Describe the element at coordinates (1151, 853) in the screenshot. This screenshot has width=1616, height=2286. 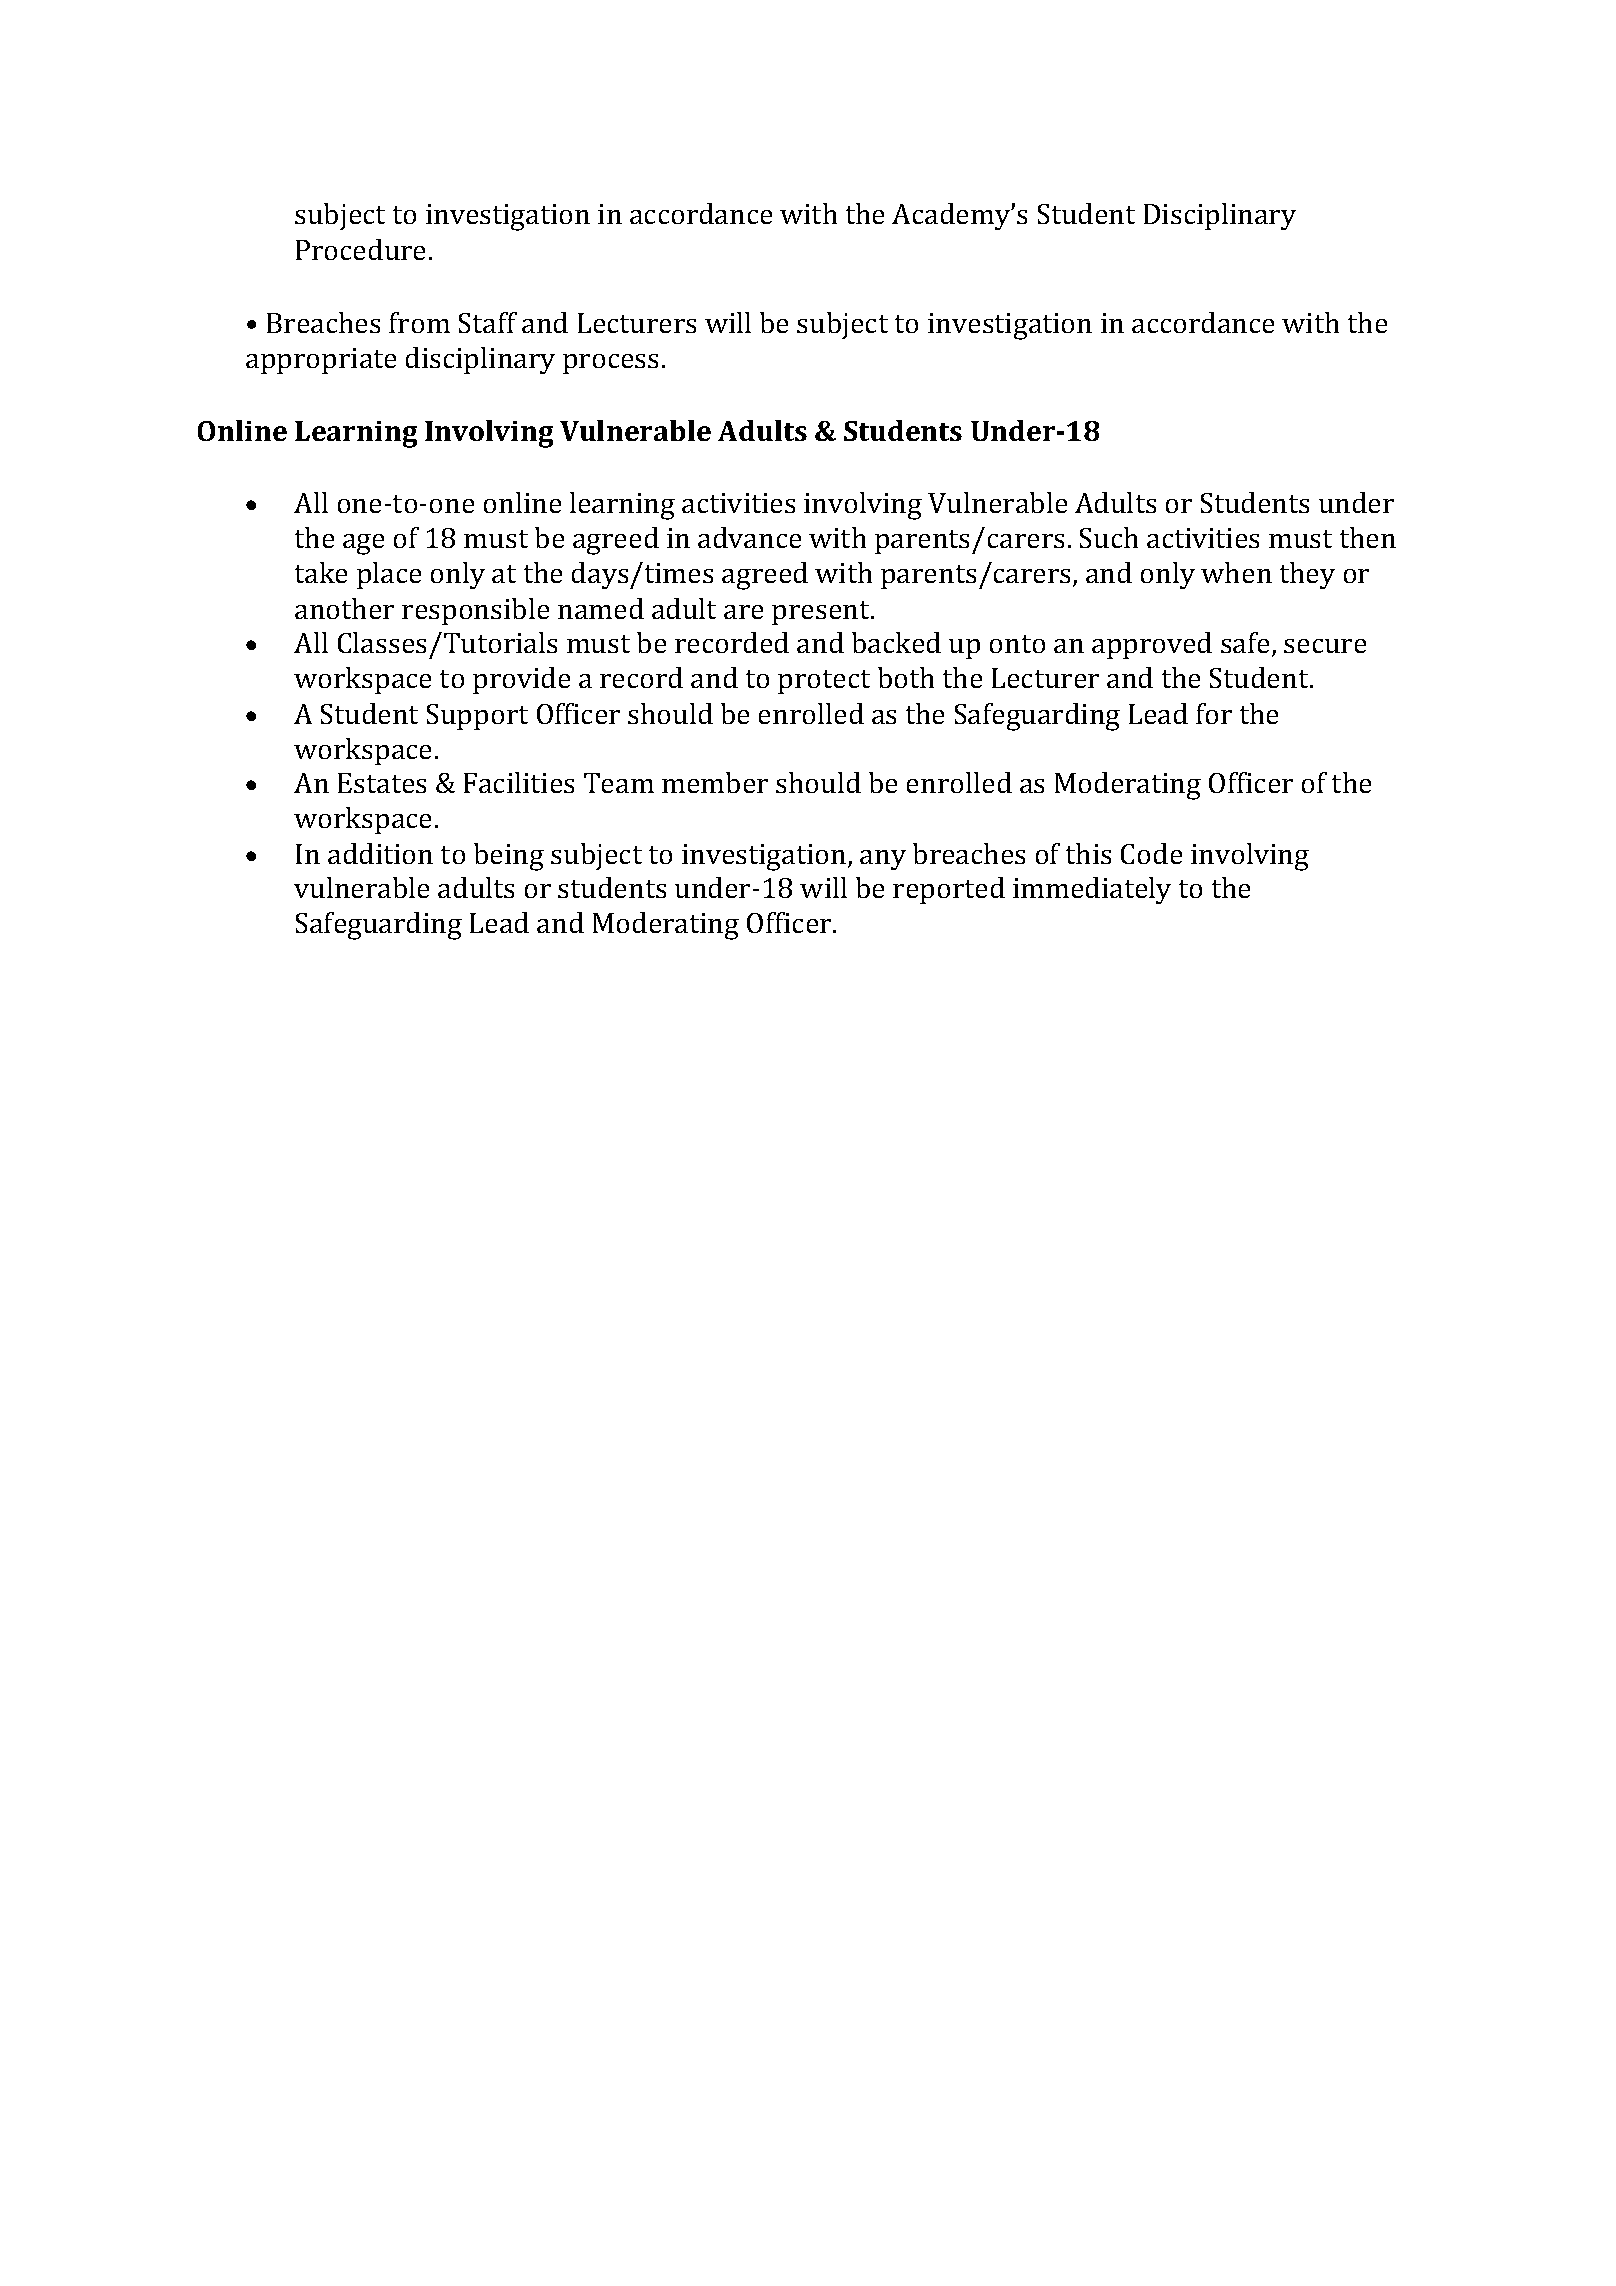
I see `Code` at that location.
